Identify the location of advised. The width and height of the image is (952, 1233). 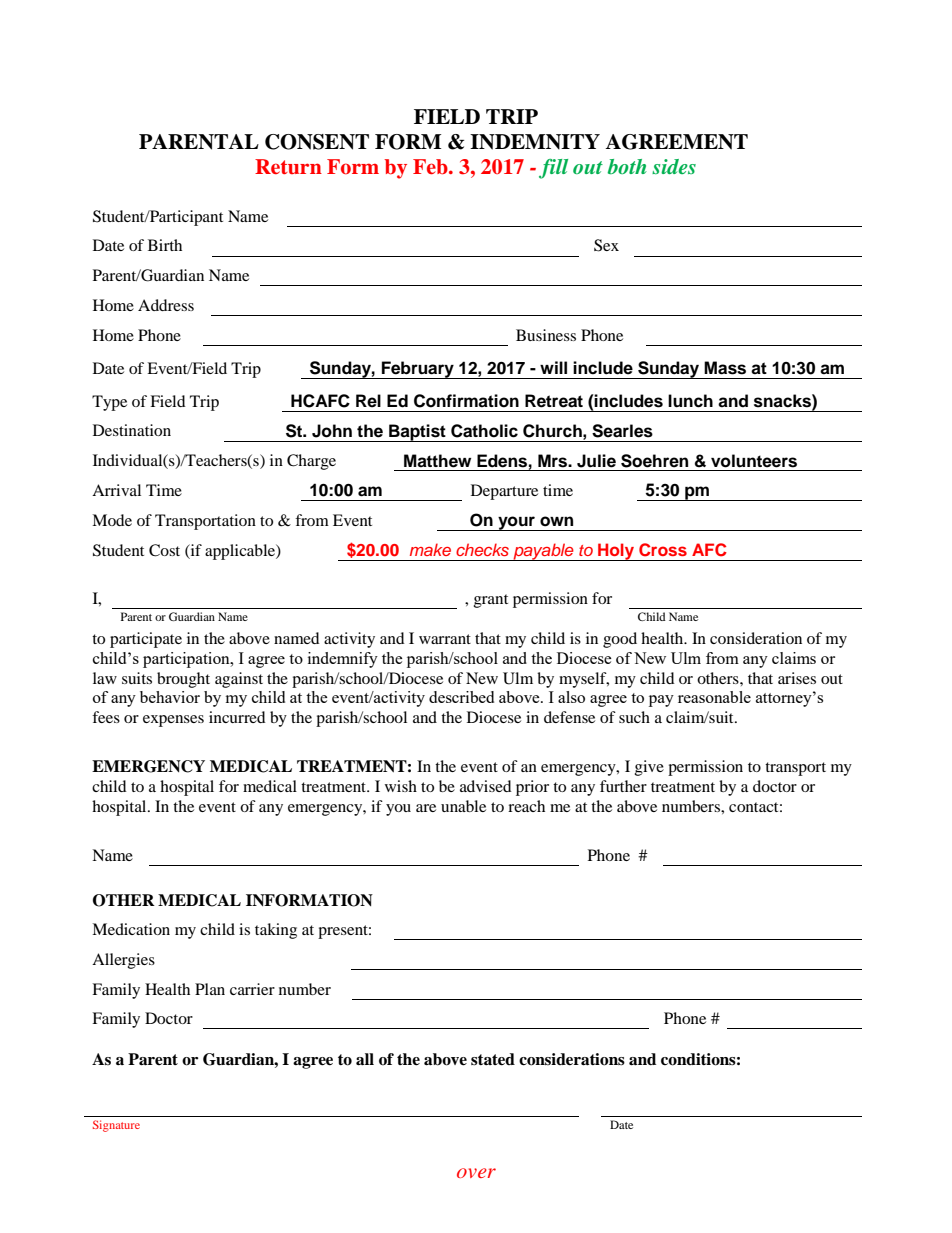
(486, 786).
